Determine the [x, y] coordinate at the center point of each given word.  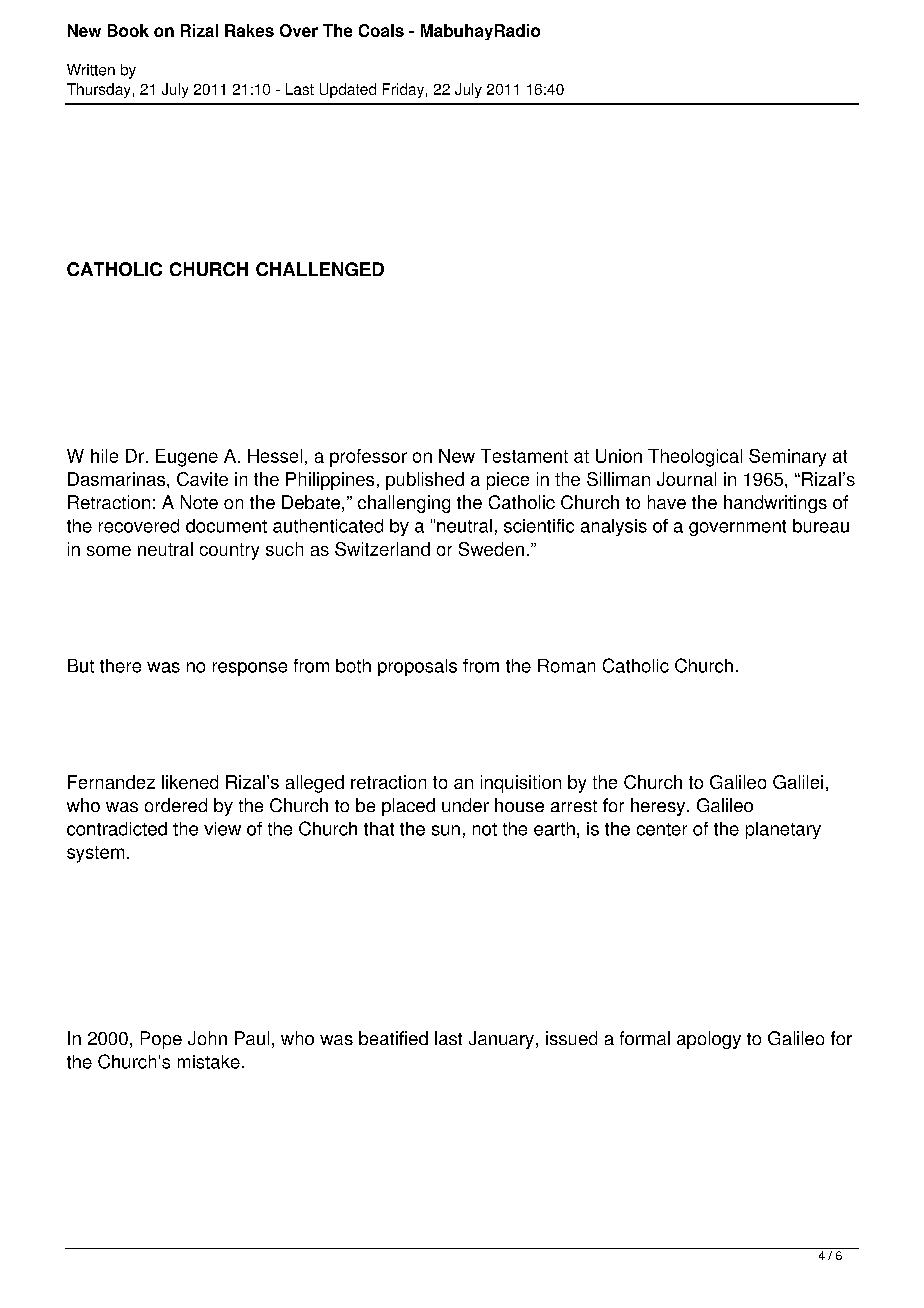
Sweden [491, 549]
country [229, 551]
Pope [161, 1040]
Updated [348, 90]
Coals [381, 30]
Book [128, 30]
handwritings [775, 504]
